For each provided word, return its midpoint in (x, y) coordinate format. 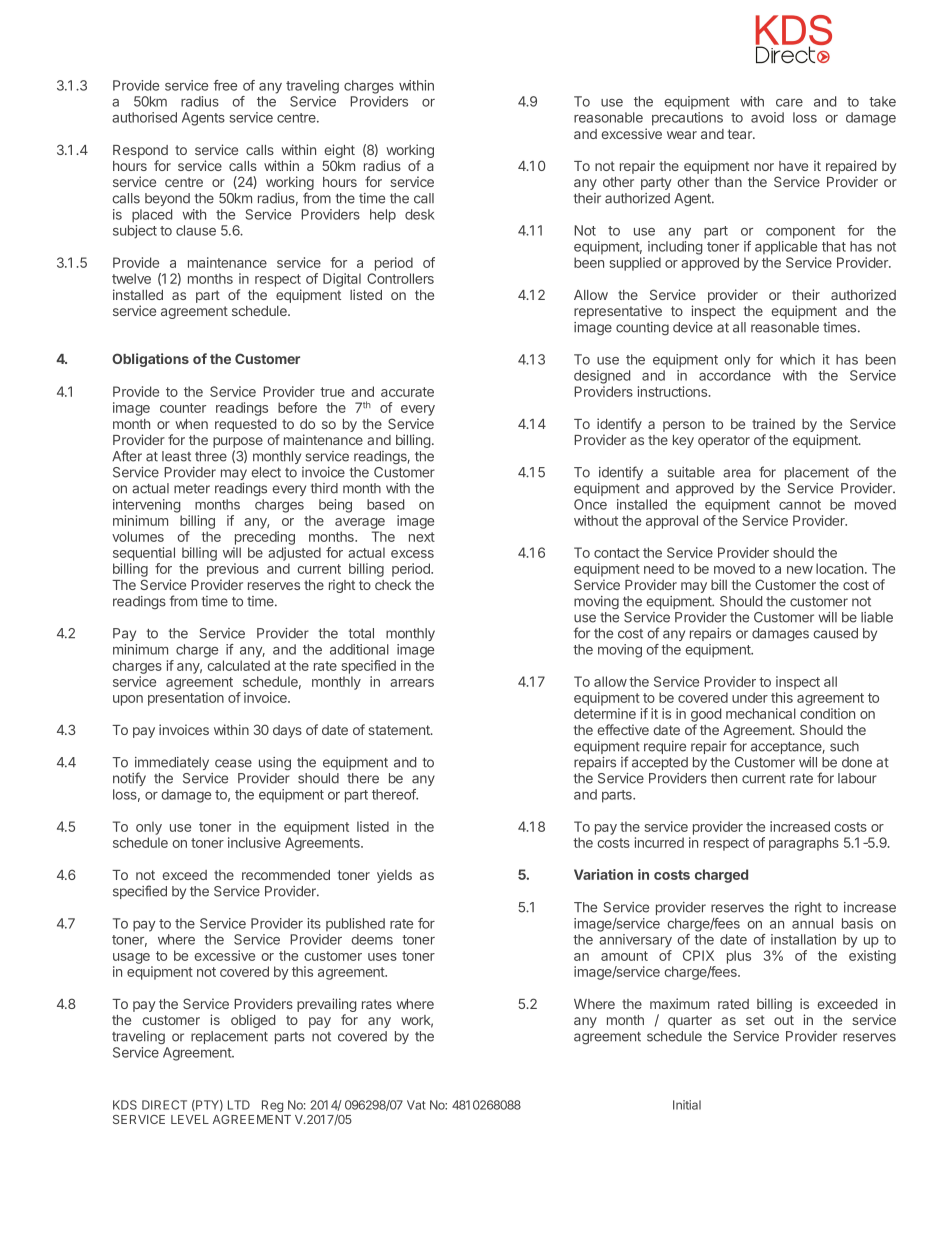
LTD (239, 1105)
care (789, 103)
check (393, 585)
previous (233, 570)
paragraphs (804, 844)
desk (420, 214)
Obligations (150, 360)
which (797, 359)
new (800, 570)
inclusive (254, 842)
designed (602, 377)
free (225, 85)
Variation (603, 874)
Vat (416, 1105)
